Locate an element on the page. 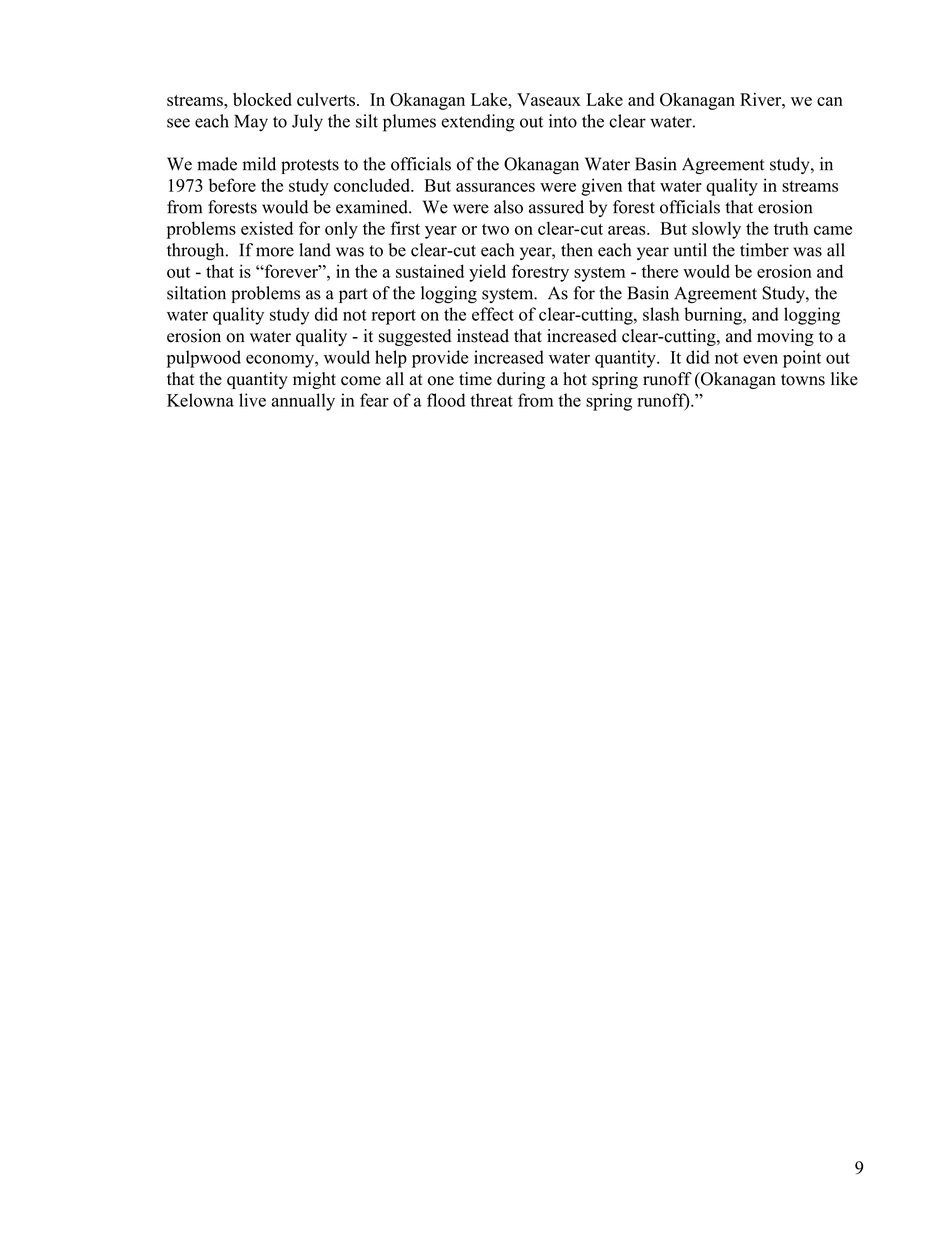 The width and height of the image is (952, 1233). towns is located at coordinates (803, 380).
